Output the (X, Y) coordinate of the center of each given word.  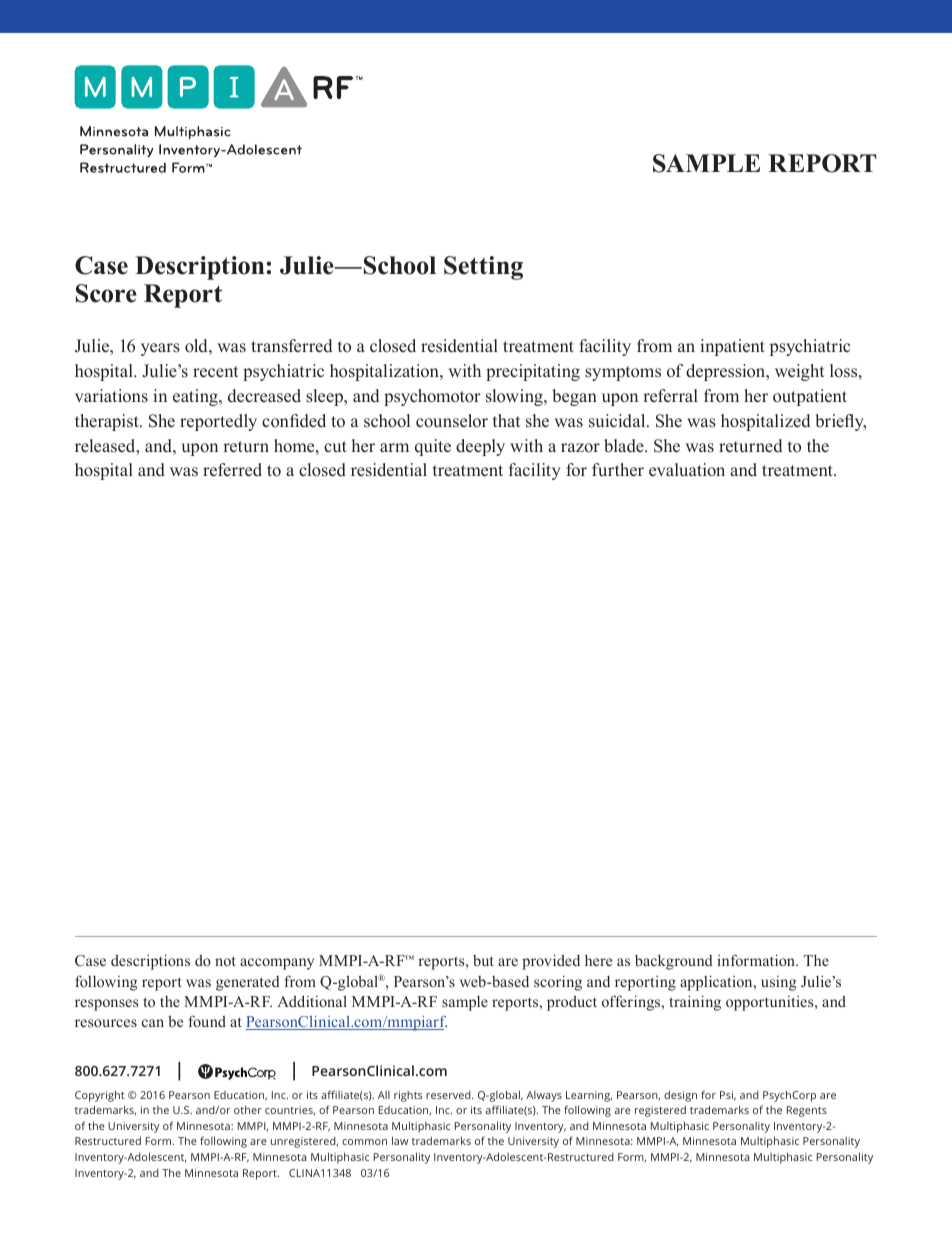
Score (106, 293)
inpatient (732, 347)
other (248, 1109)
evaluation (687, 470)
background (674, 962)
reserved (449, 1095)
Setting (483, 268)
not (225, 961)
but (483, 960)
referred (232, 470)
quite (433, 447)
